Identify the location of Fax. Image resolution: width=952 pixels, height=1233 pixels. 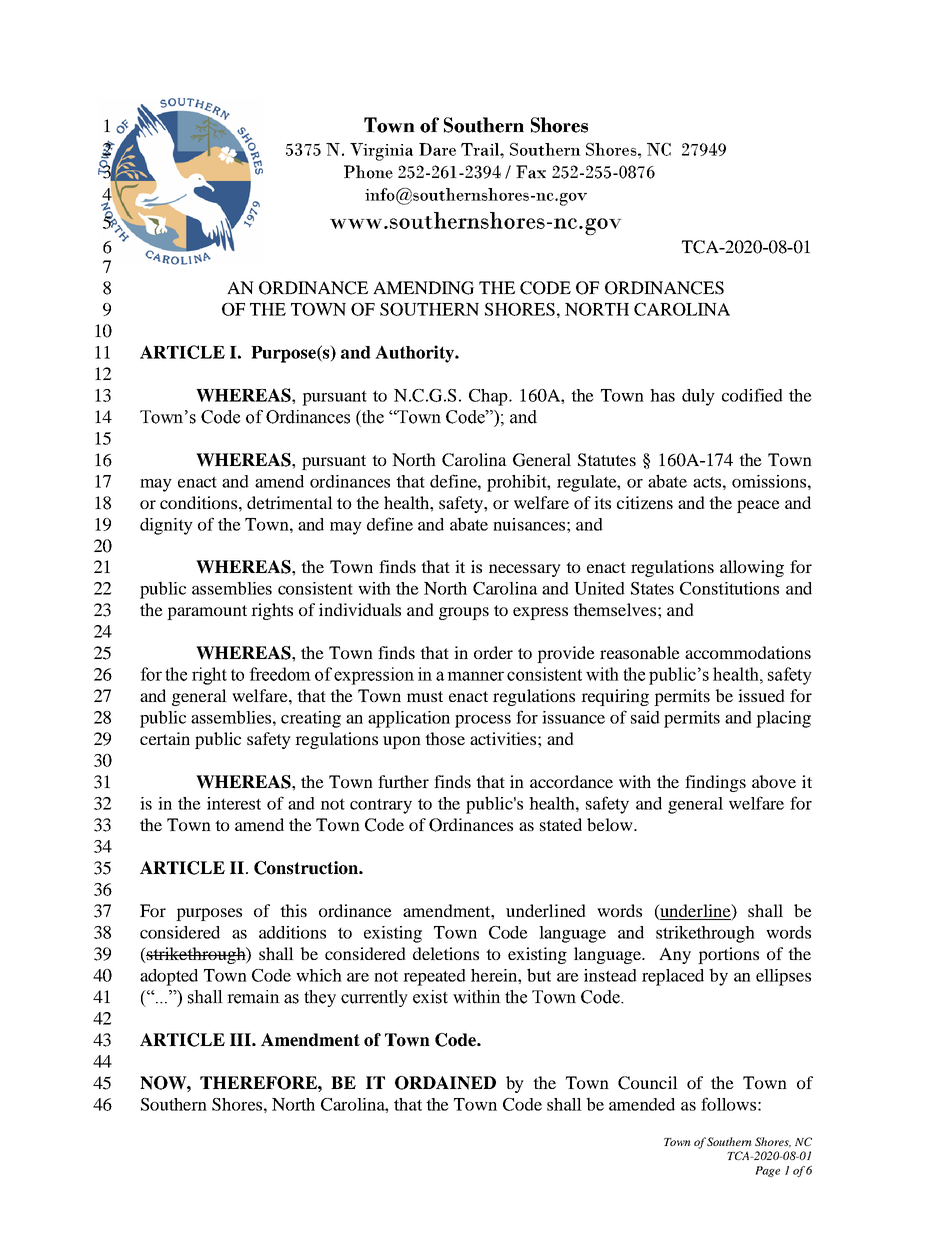
(531, 172).
